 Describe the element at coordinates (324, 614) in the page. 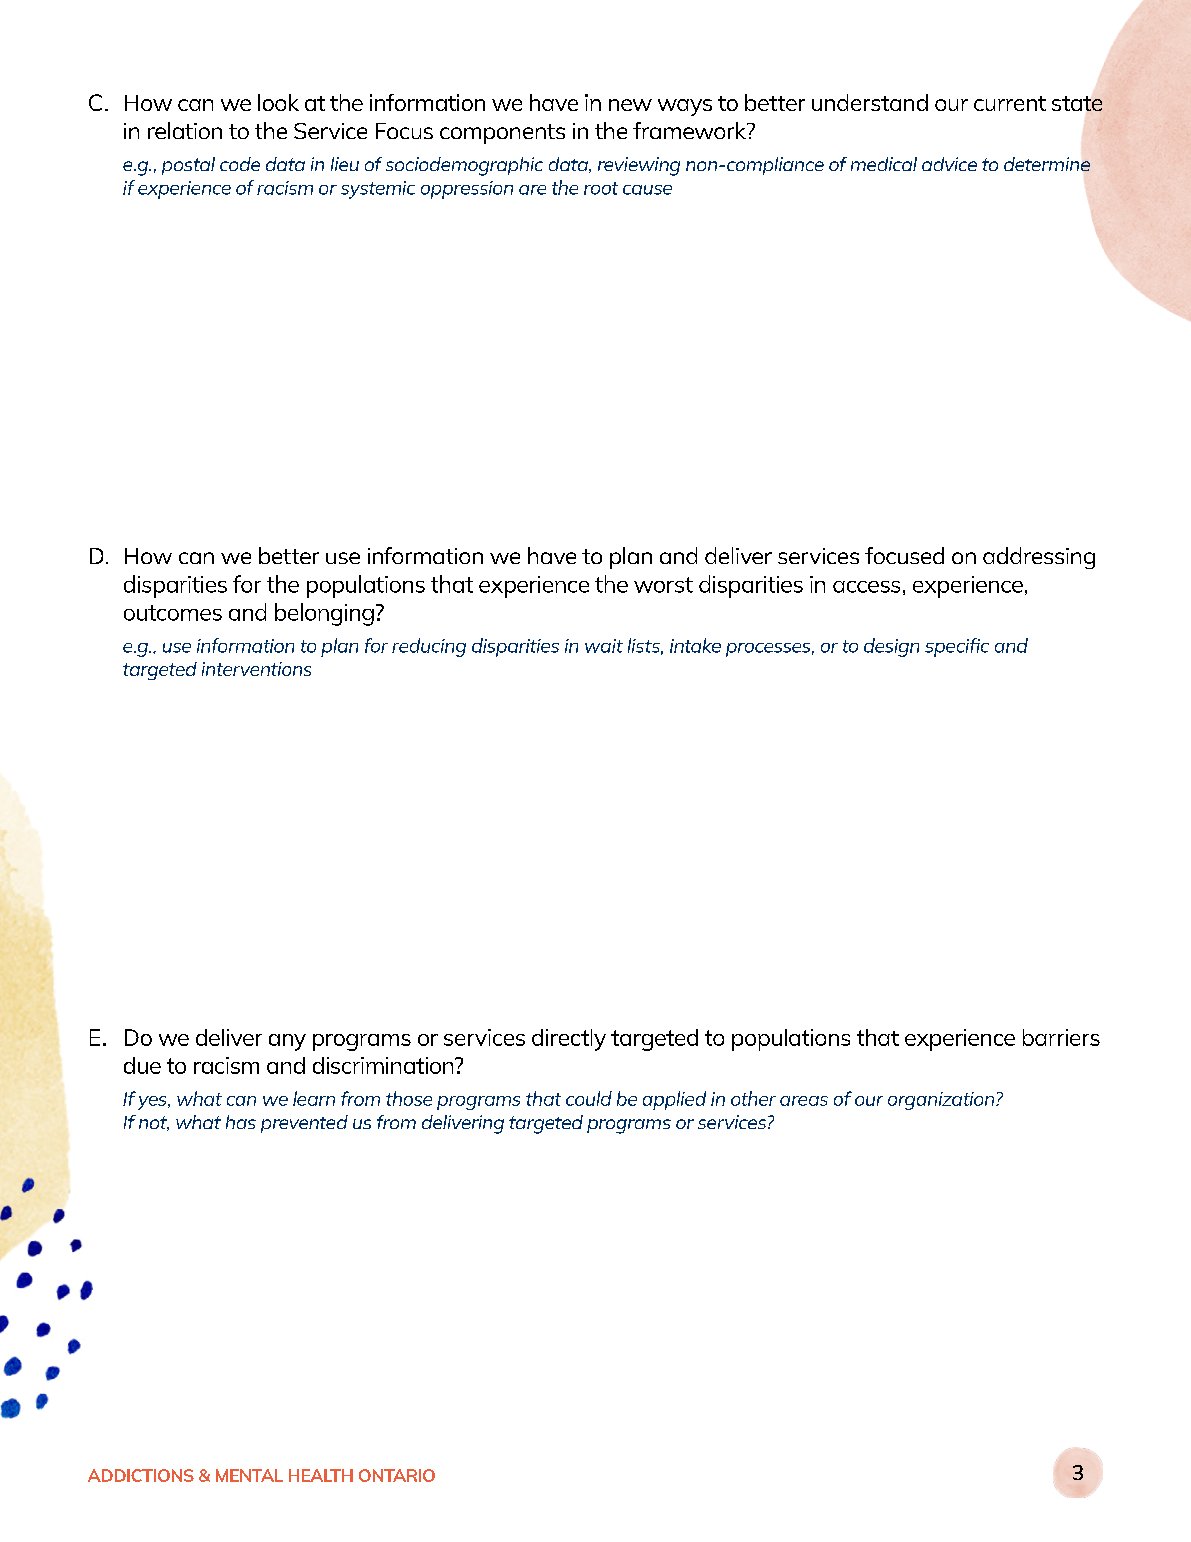

I see `belonging` at that location.
